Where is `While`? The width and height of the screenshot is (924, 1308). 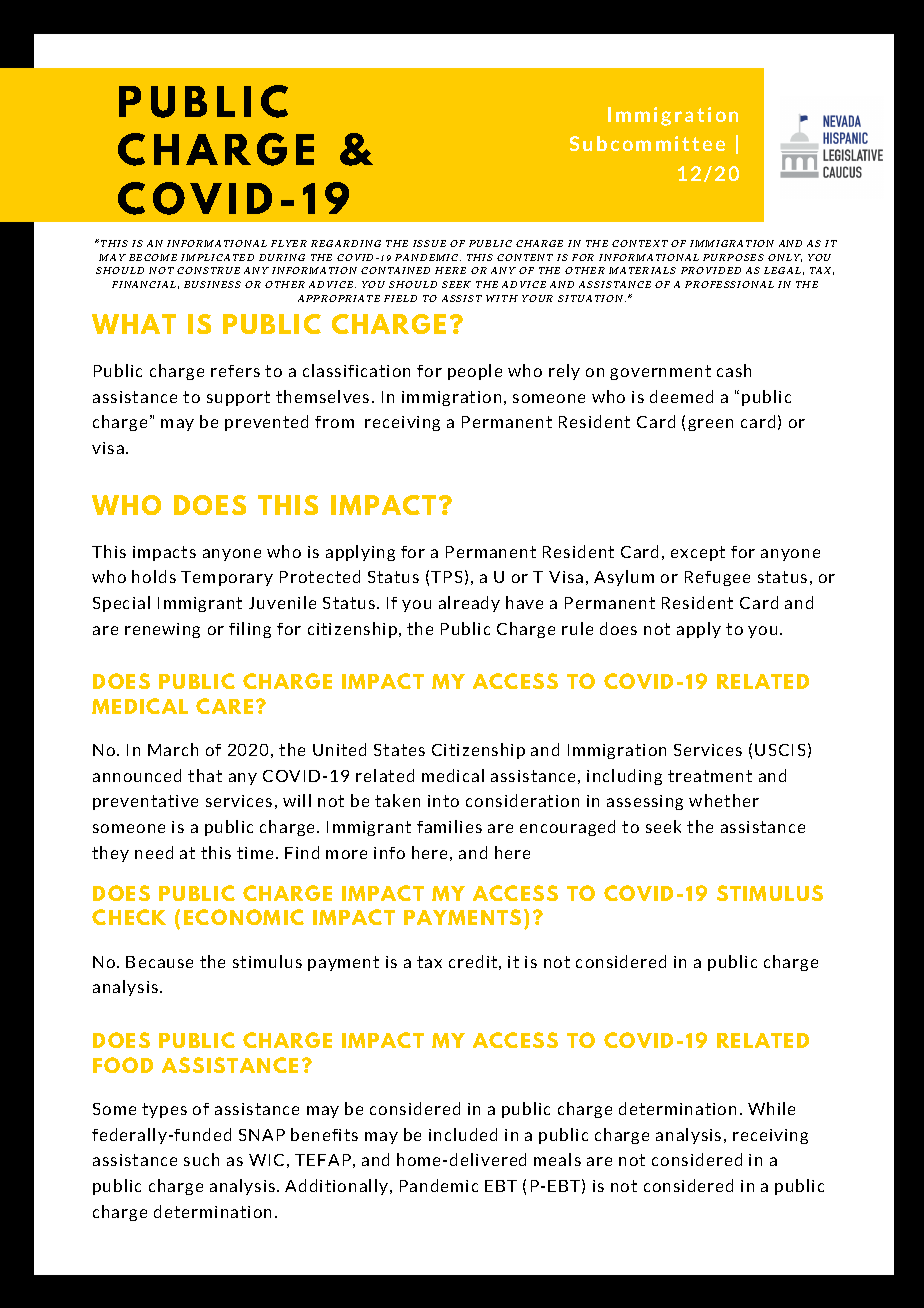 While is located at coordinates (771, 1108).
